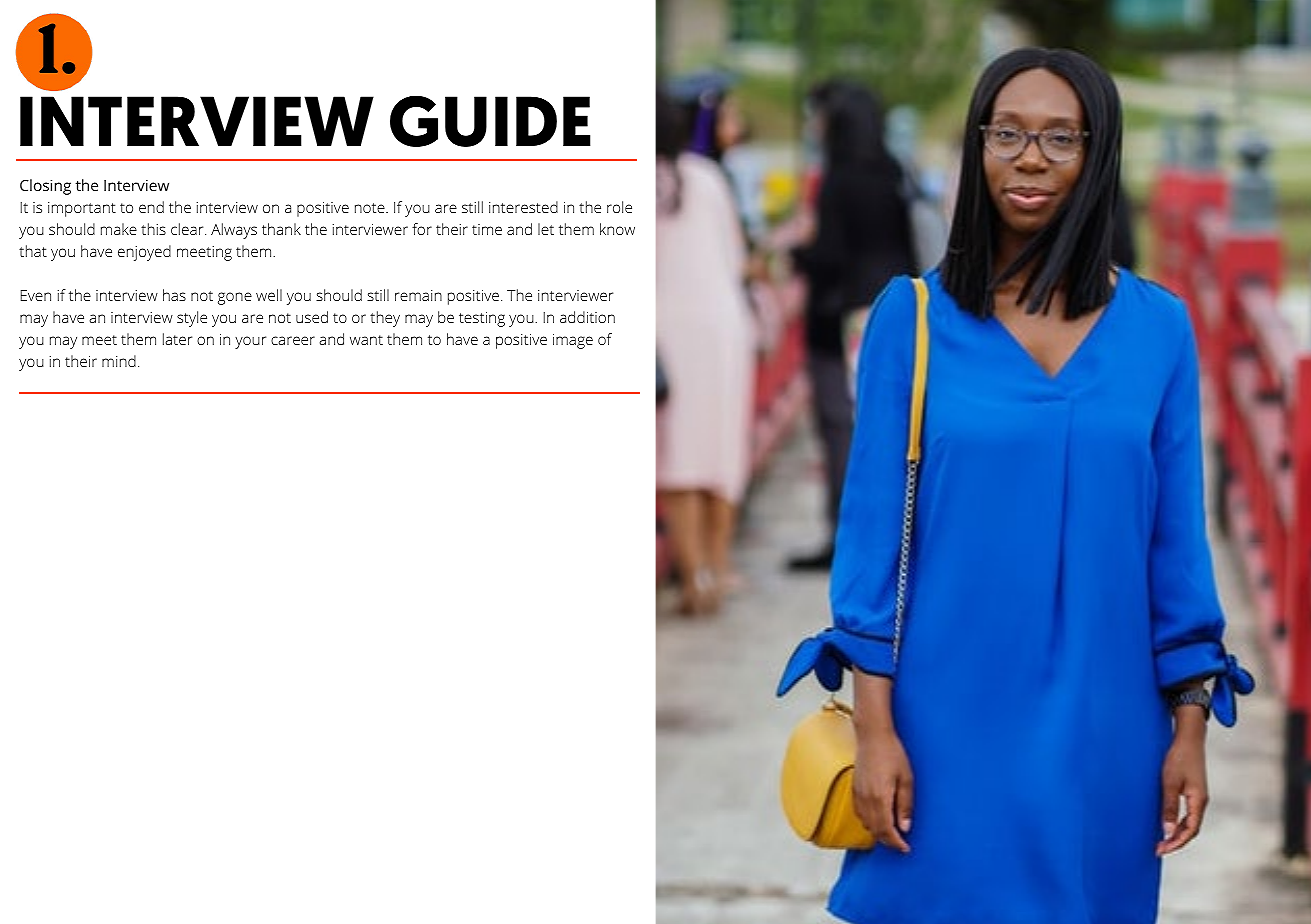 The image size is (1311, 924). I want to click on let, so click(546, 229).
